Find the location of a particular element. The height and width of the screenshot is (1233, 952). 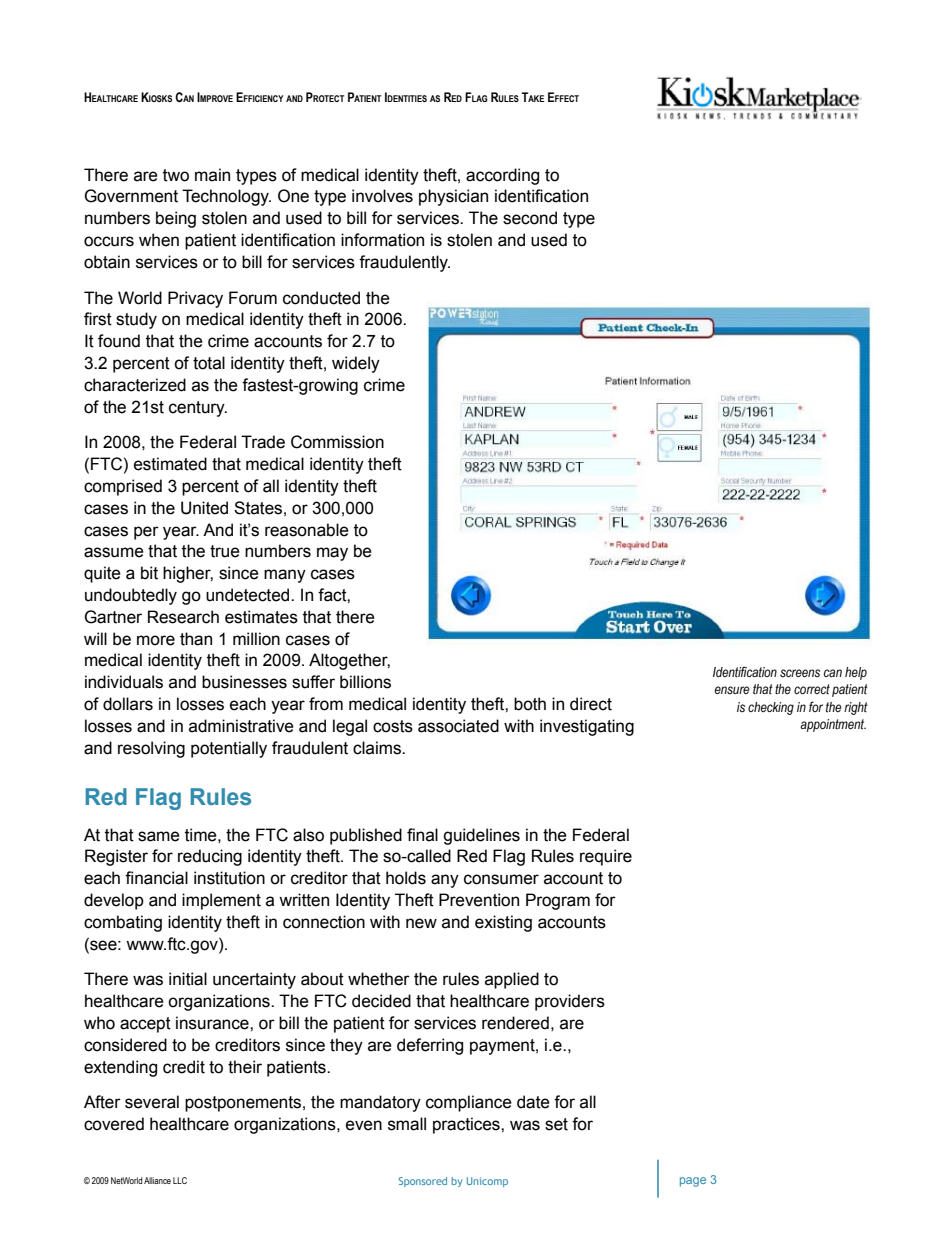

screens is located at coordinates (800, 673).
